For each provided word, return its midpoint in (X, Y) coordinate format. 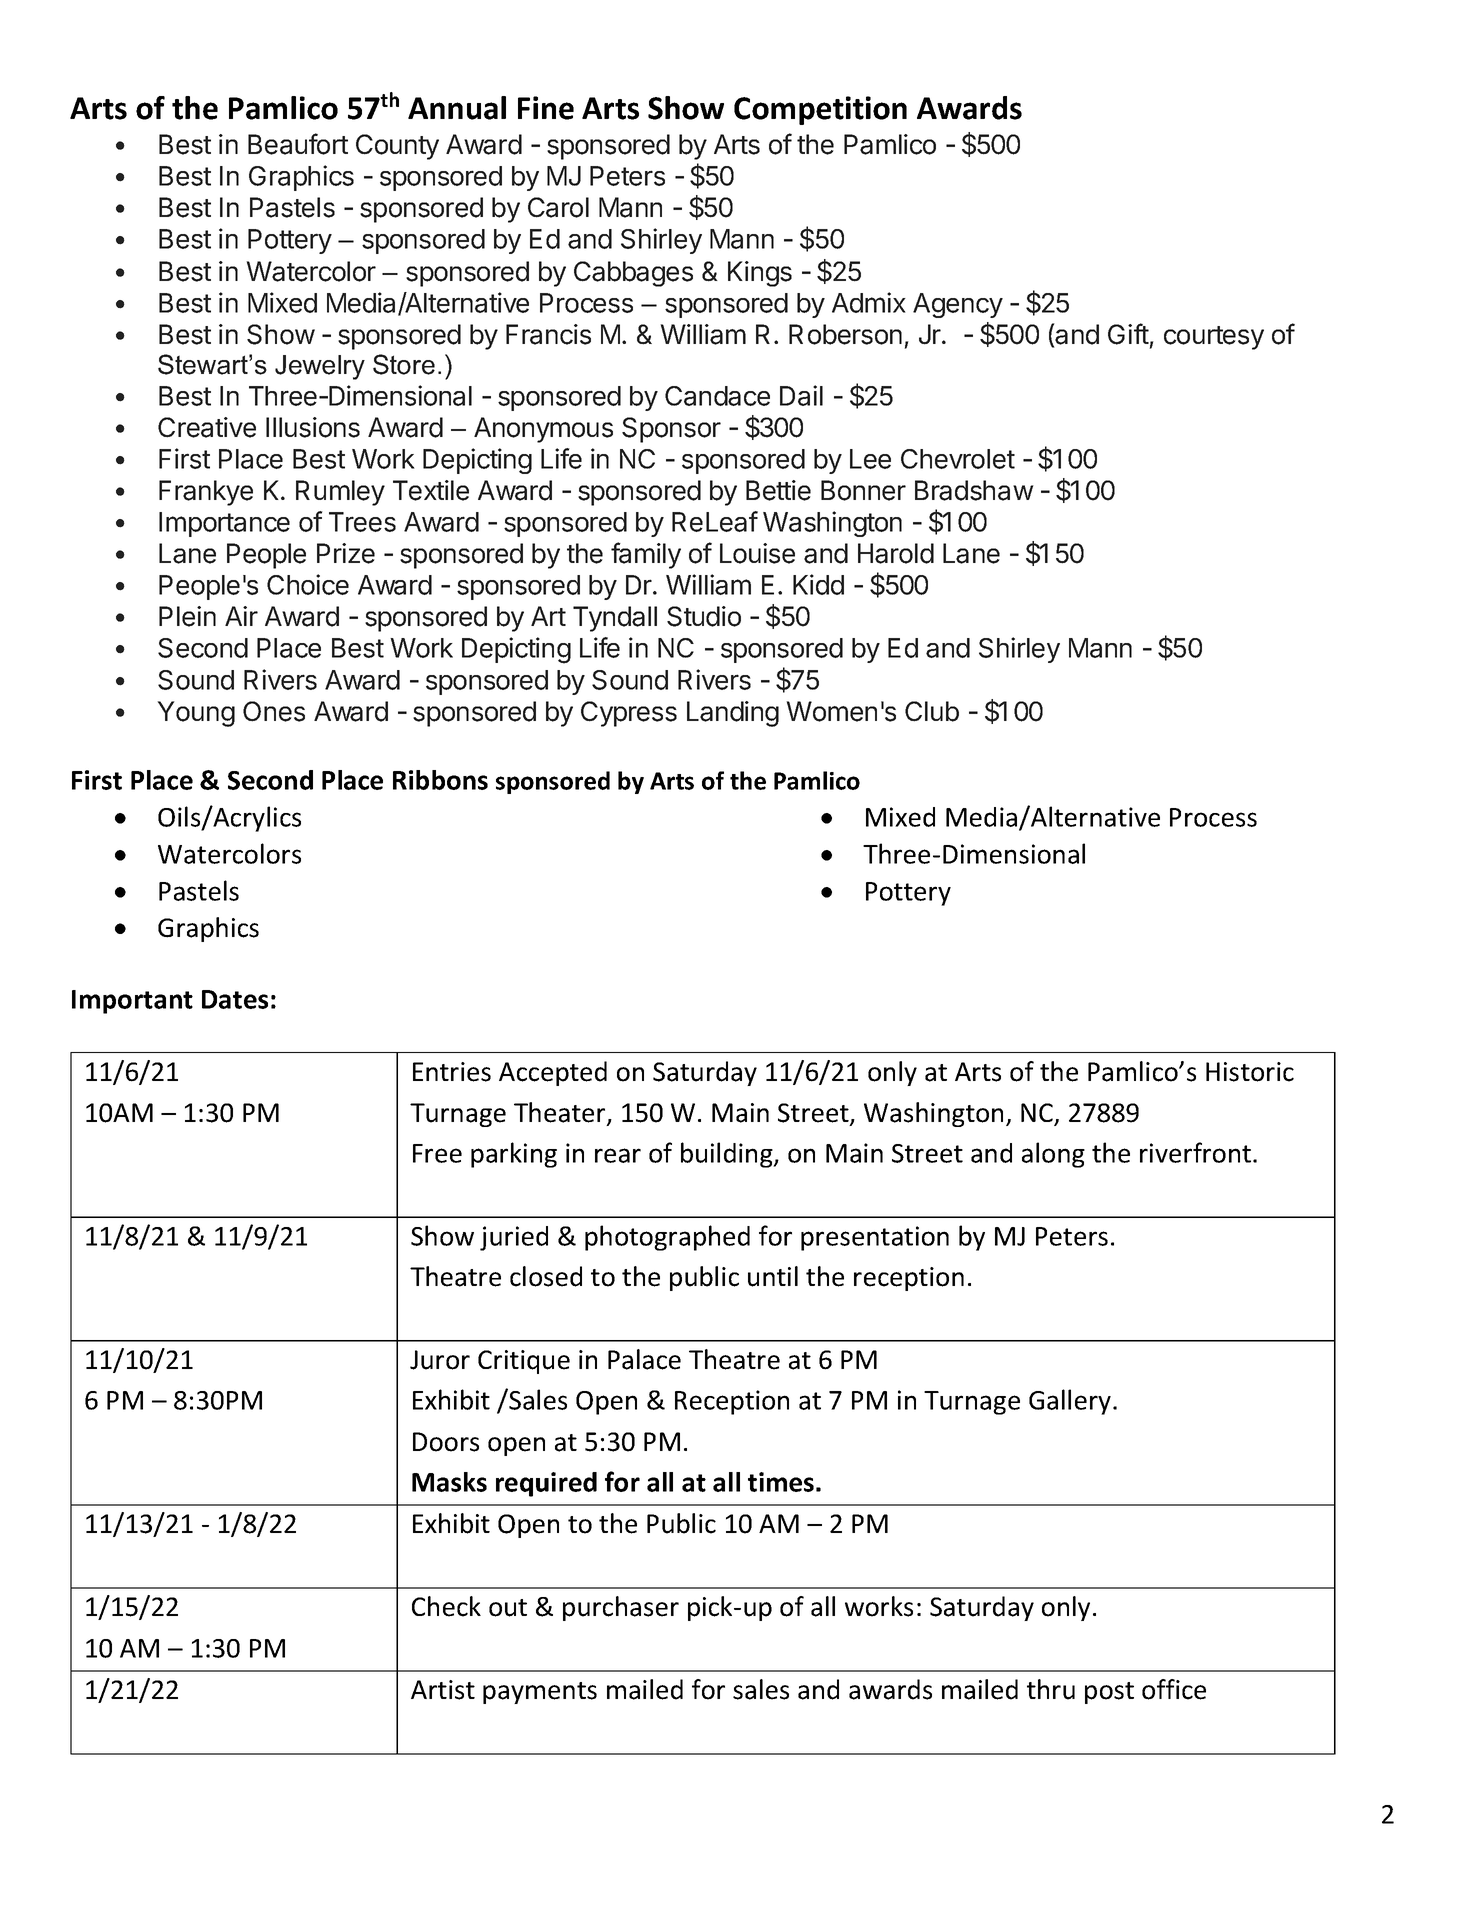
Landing (733, 714)
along (1053, 1155)
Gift (1128, 334)
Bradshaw (974, 490)
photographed (667, 1238)
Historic (1250, 1072)
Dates (235, 999)
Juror (440, 1360)
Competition (820, 110)
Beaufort (298, 144)
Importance (224, 524)
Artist (443, 1690)
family (646, 555)
